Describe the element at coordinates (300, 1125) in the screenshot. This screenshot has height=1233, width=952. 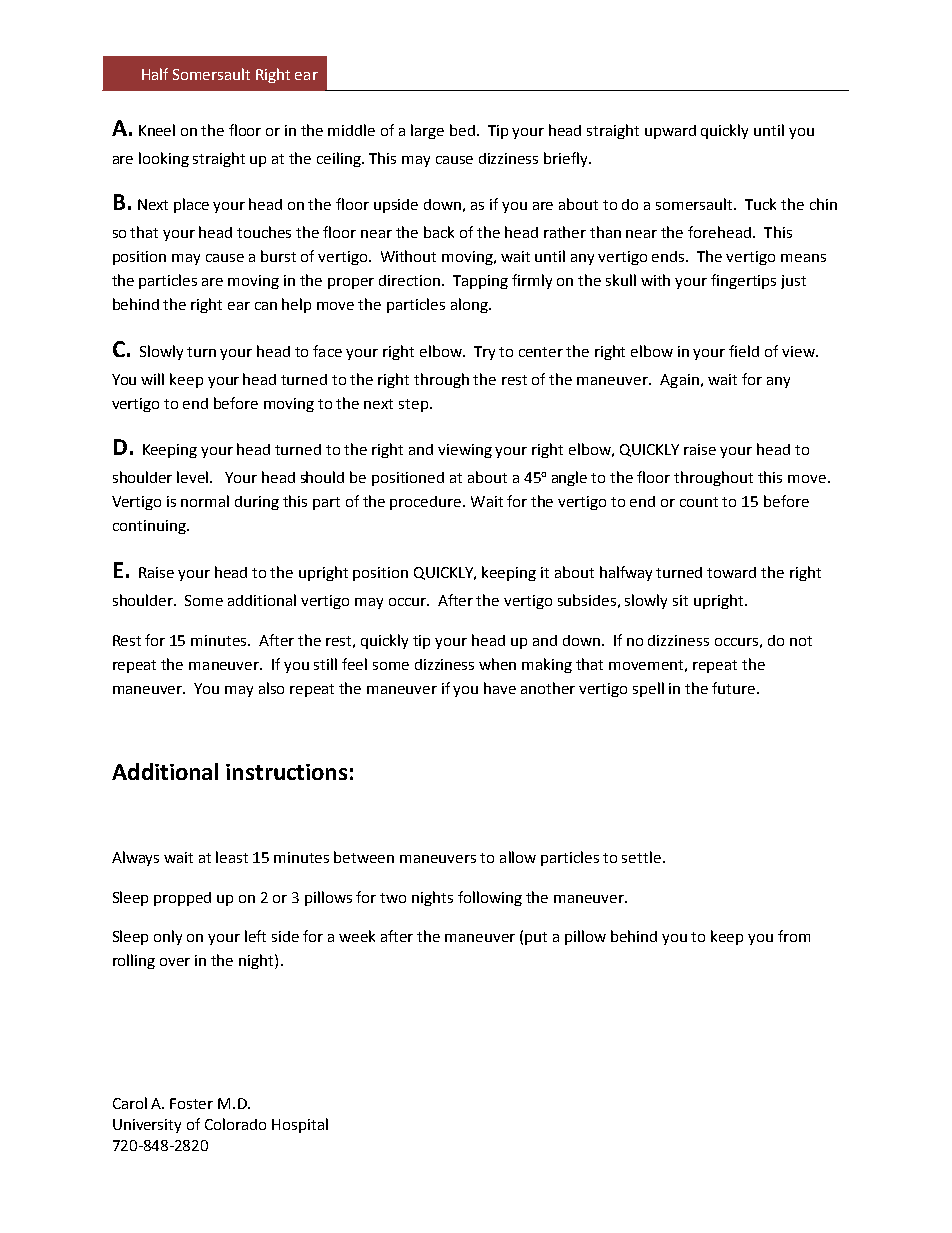
I see `Hospital` at that location.
